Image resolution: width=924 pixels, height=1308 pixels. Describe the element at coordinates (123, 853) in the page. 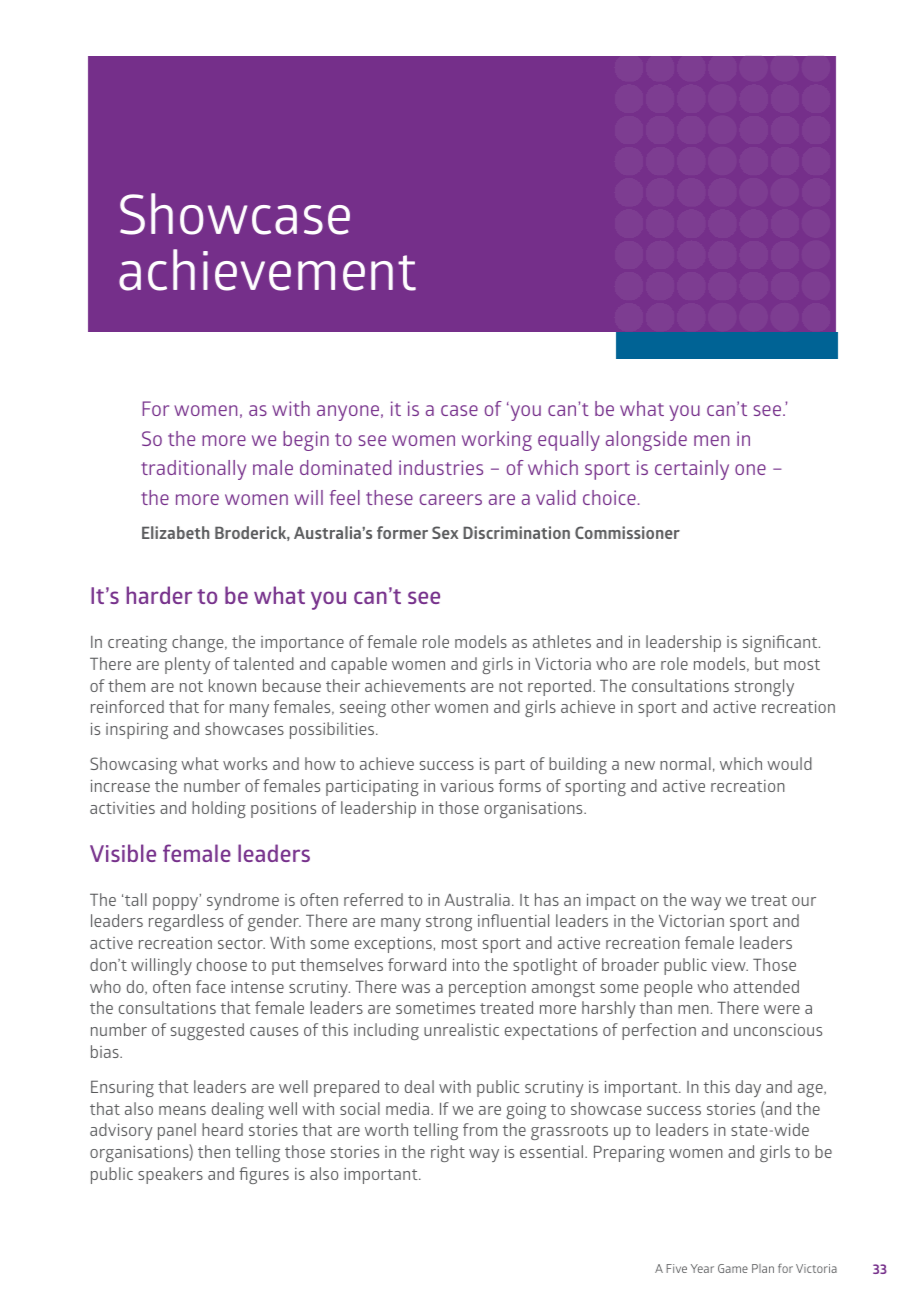

I see `Visible` at that location.
